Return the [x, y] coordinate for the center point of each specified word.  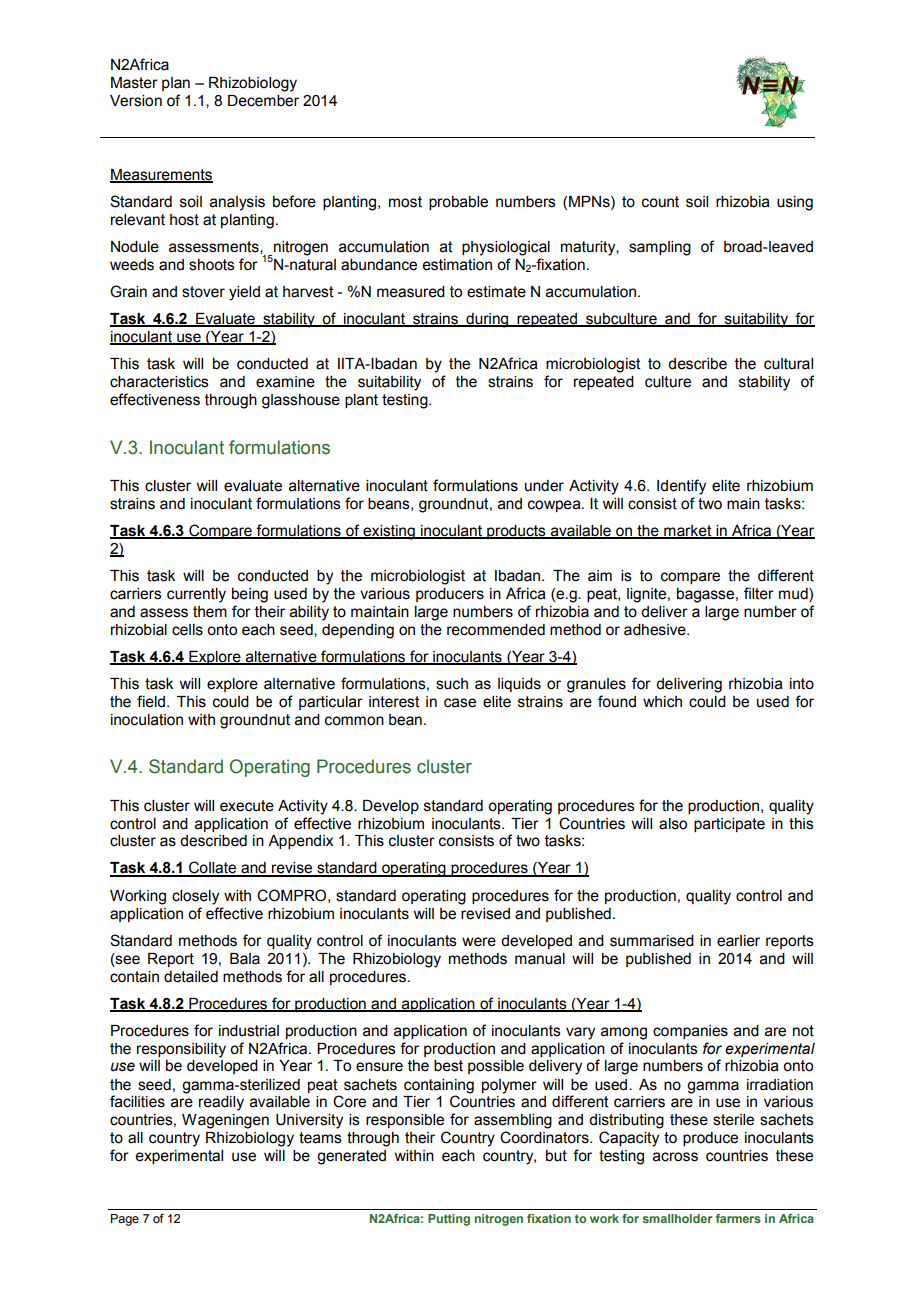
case [460, 703]
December [263, 101]
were [479, 942]
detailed [191, 977]
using [795, 203]
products [516, 532]
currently [196, 595]
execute [247, 806]
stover [203, 292]
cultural [788, 364]
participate [729, 825]
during [487, 320]
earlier [738, 941]
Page [125, 1220]
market [688, 531]
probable [458, 203]
